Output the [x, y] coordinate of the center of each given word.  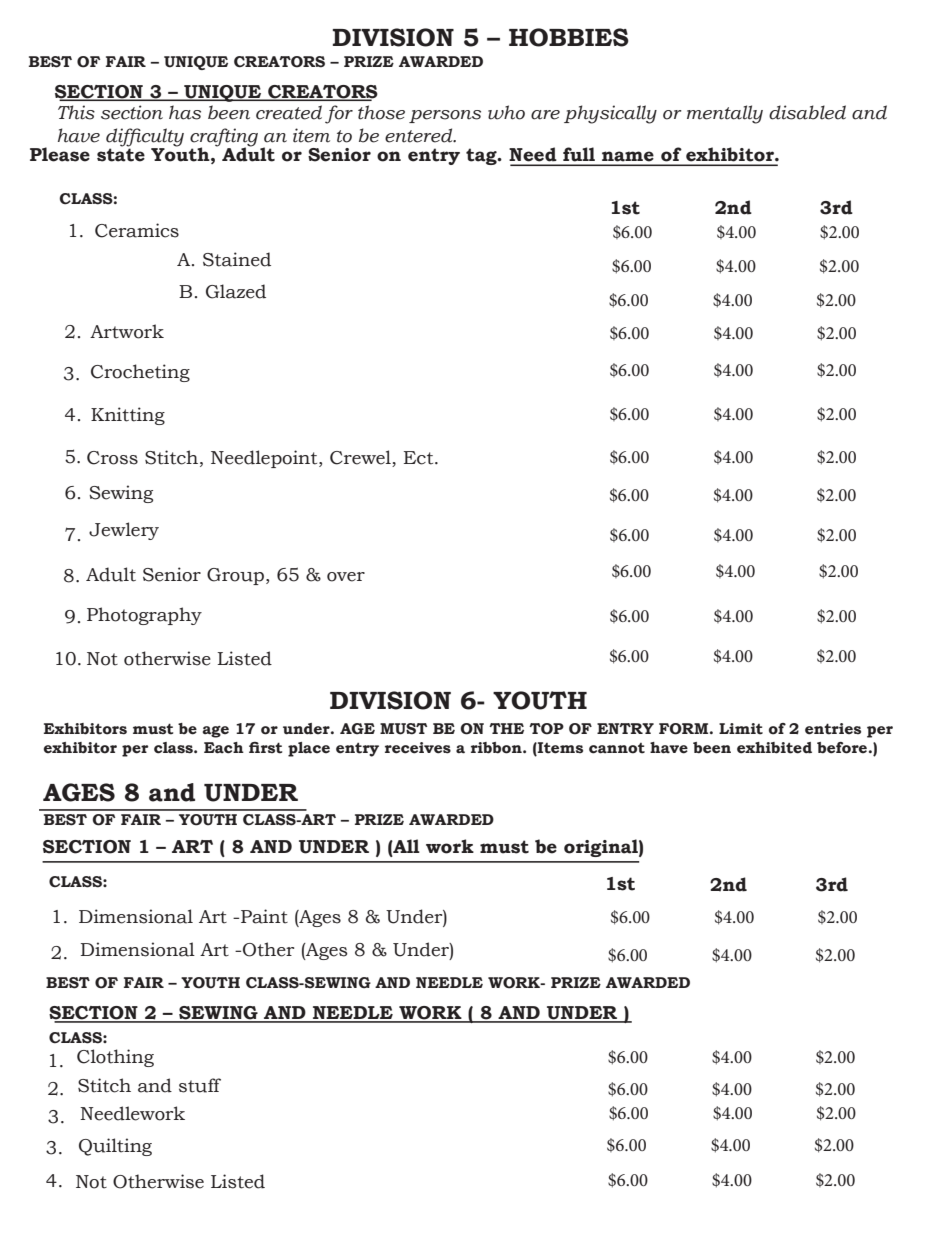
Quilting [115, 1147]
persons [445, 116]
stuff [200, 1085]
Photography [144, 616]
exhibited [774, 748]
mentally [725, 114]
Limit [741, 729]
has [185, 112]
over [346, 577]
